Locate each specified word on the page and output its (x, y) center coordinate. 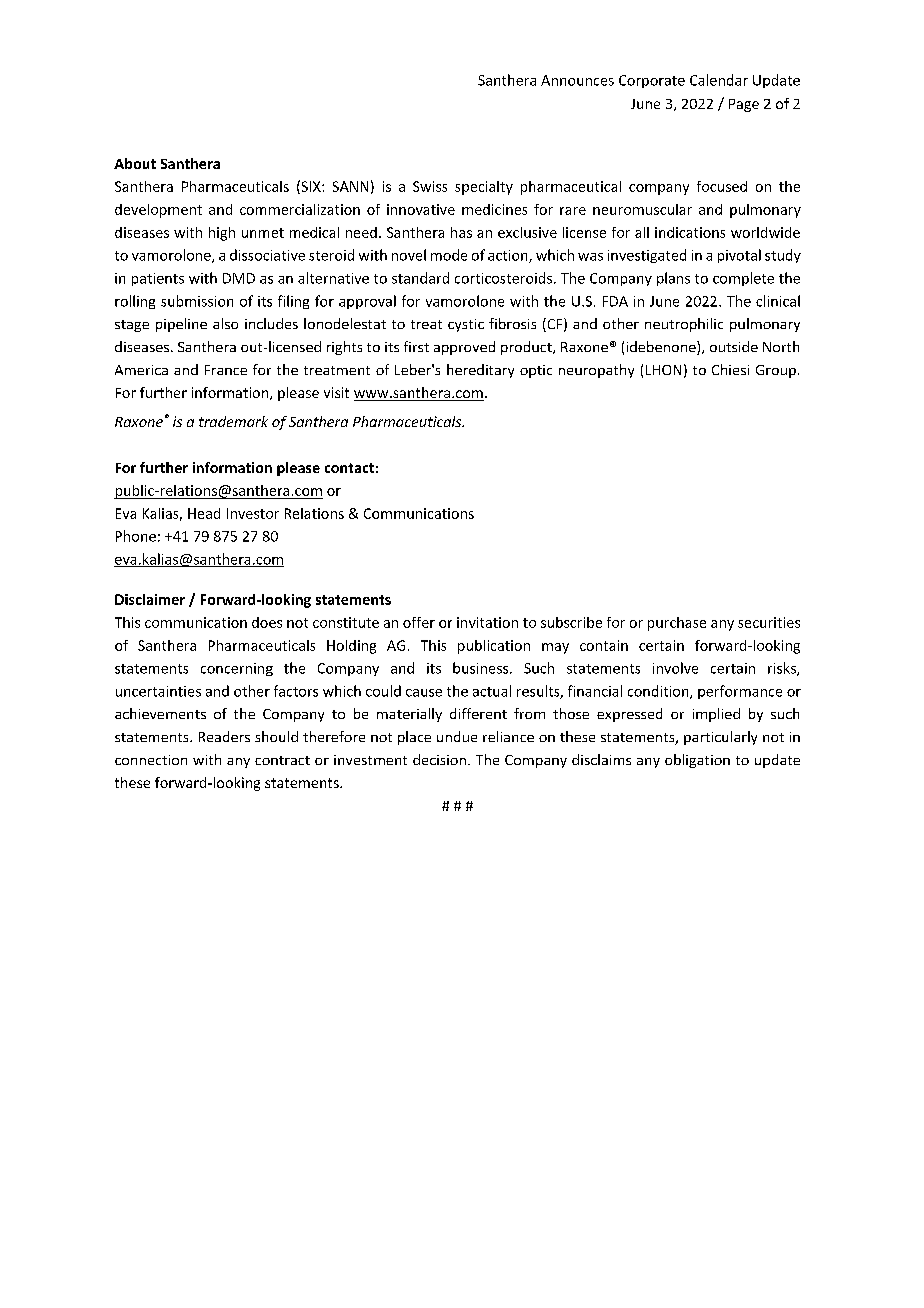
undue (457, 736)
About (135, 163)
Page (744, 105)
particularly (720, 738)
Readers (224, 736)
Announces (577, 80)
